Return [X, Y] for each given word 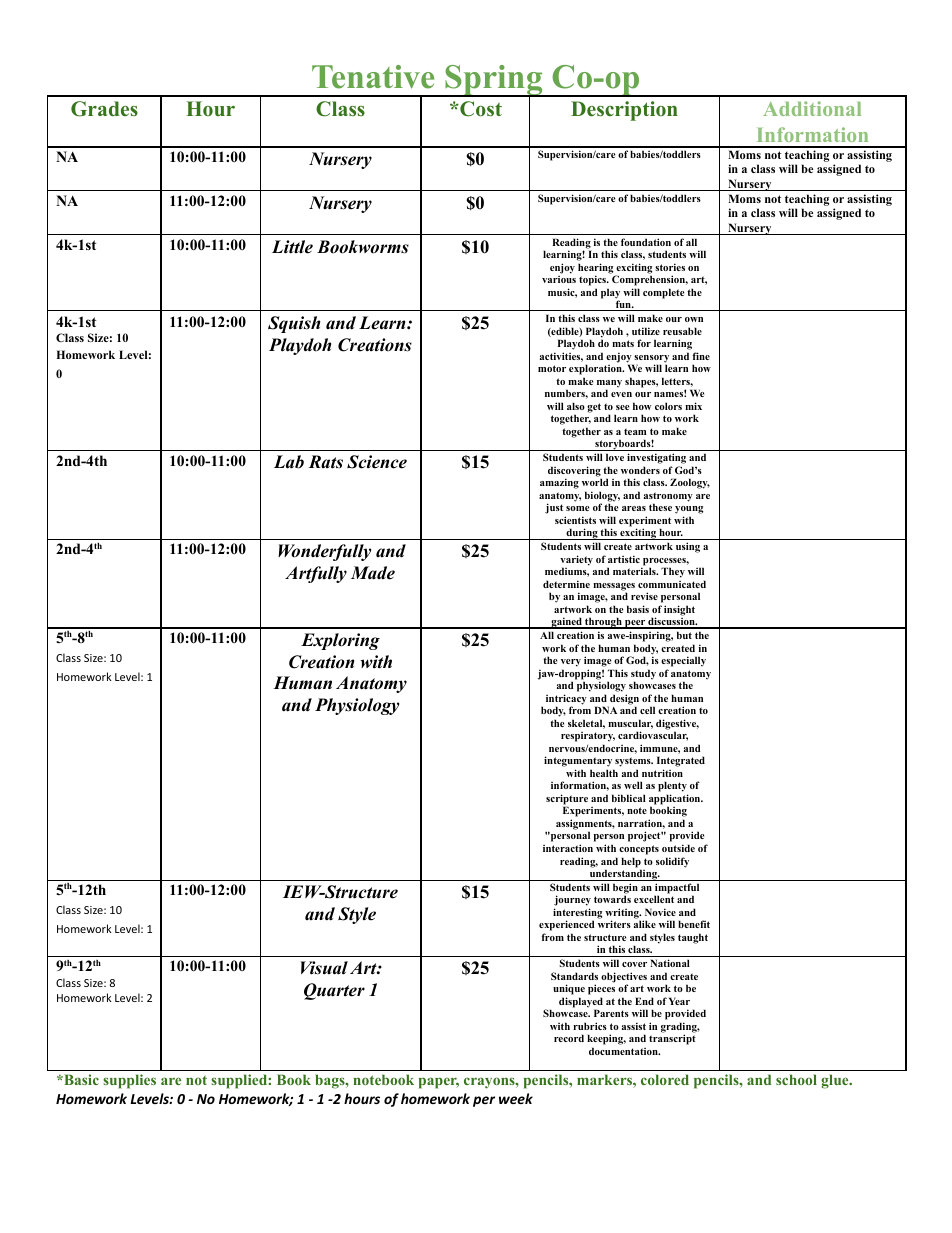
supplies [129, 1081]
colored [665, 1079]
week [516, 1098]
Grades [104, 109]
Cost [480, 109]
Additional [812, 108]
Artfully [316, 574]
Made [373, 573]
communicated [672, 584]
